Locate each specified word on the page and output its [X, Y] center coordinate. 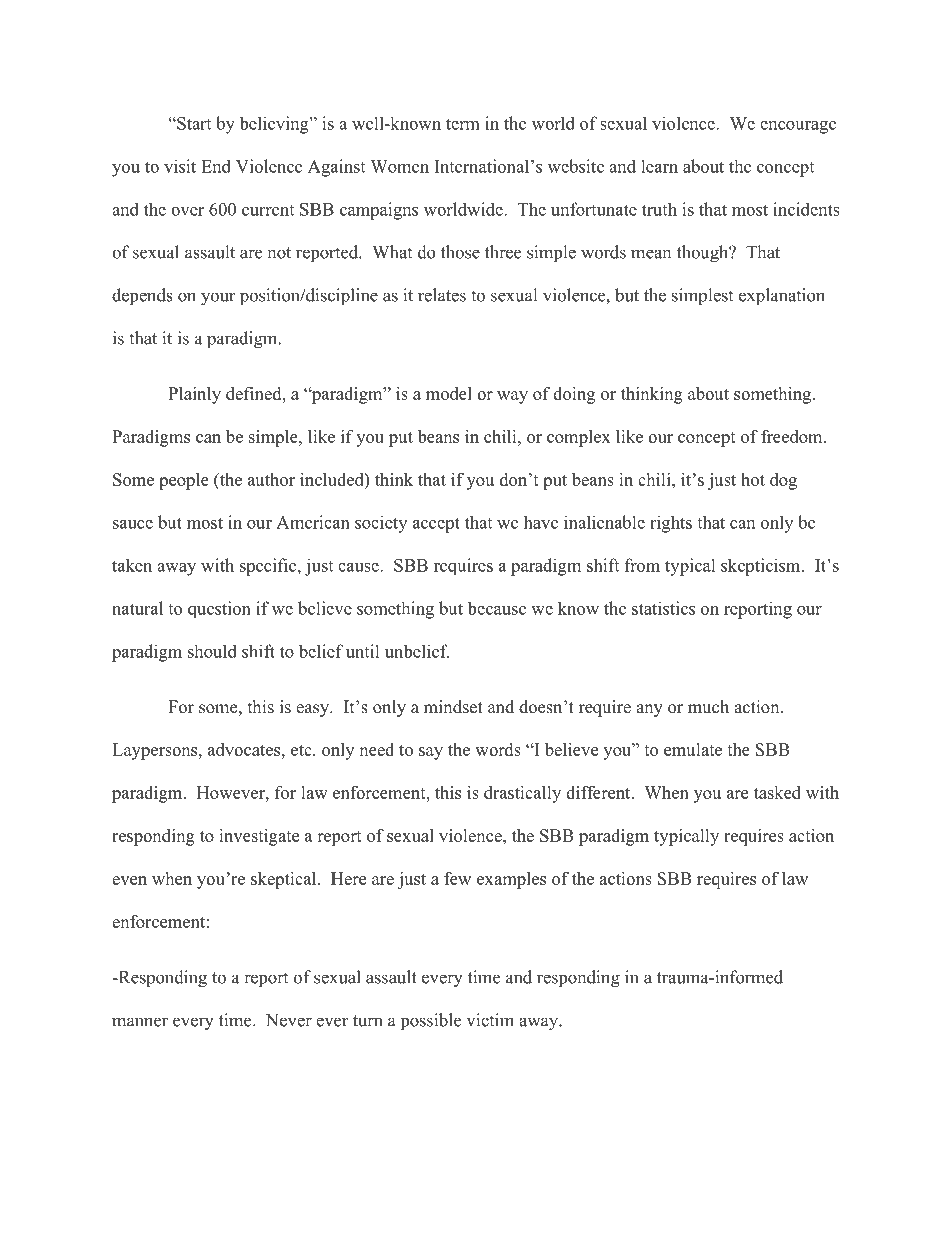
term [463, 124]
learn [659, 166]
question [219, 609]
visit [180, 166]
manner [140, 1022]
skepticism [762, 567]
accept [436, 525]
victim [490, 1020]
